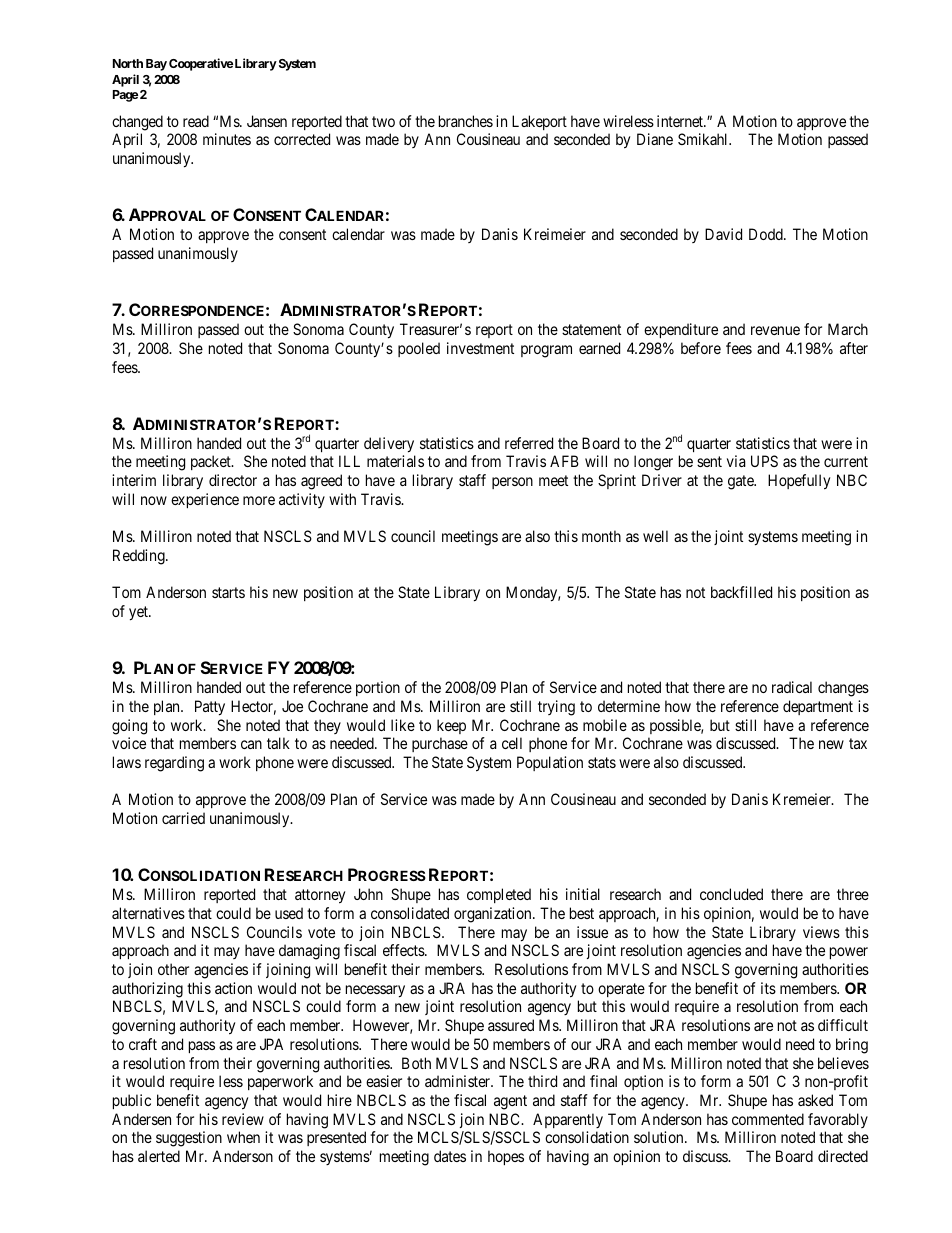 This screenshot has height=1233, width=952. I want to click on director, so click(233, 480).
